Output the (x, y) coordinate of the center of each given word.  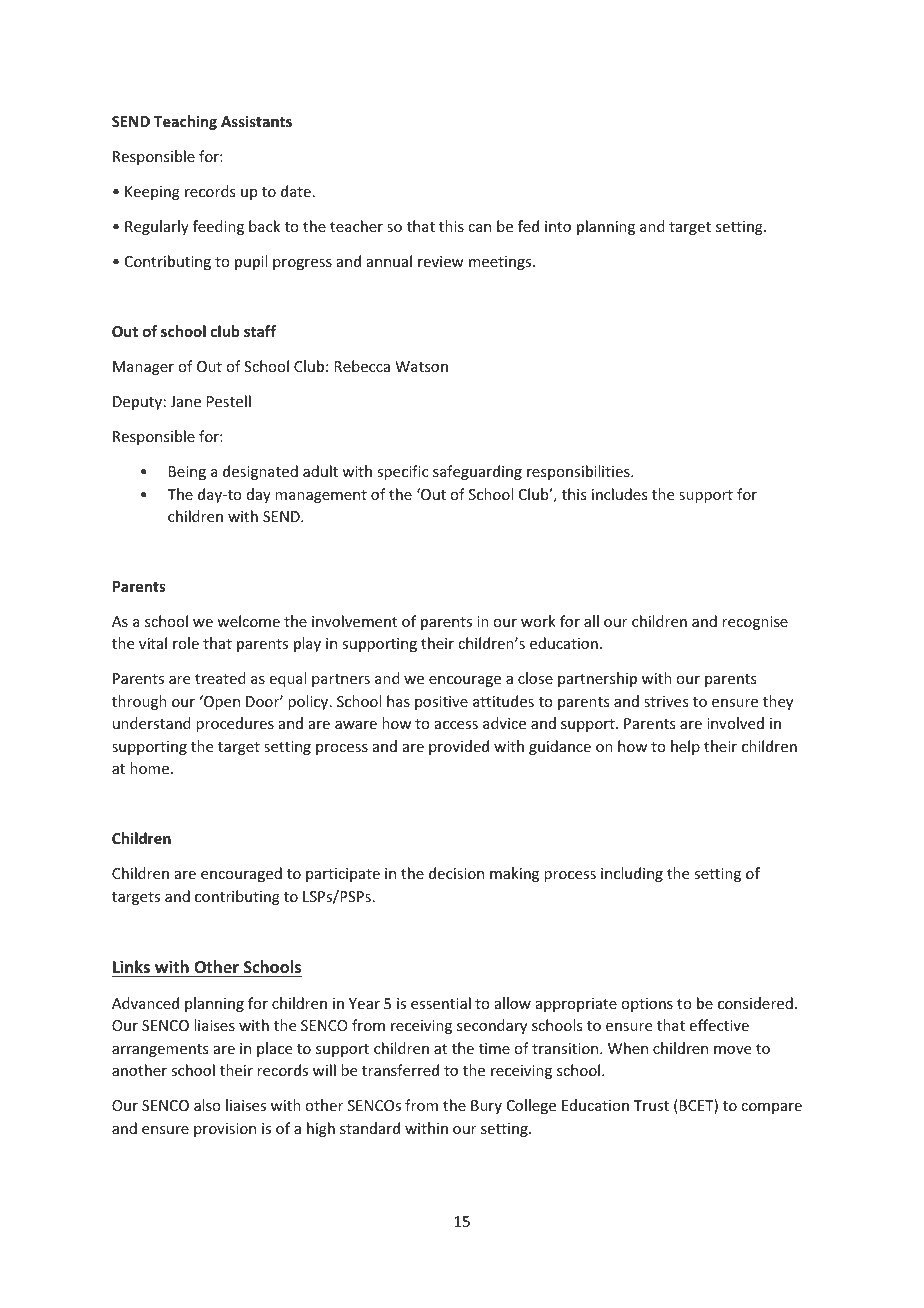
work (538, 621)
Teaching (185, 122)
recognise (755, 623)
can (479, 228)
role (186, 643)
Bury (486, 1107)
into (558, 226)
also (207, 1105)
